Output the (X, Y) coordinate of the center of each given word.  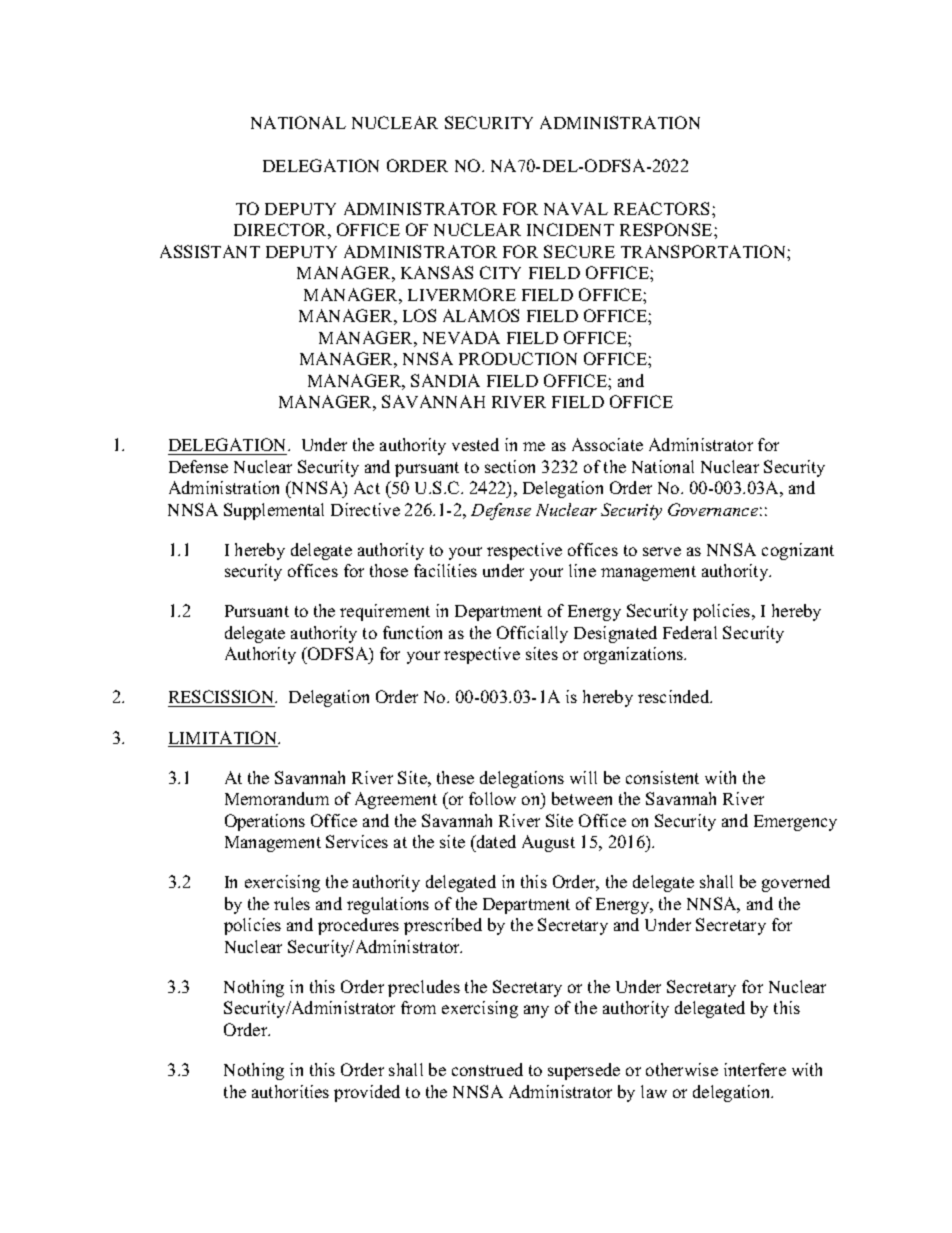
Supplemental (274, 511)
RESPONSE (667, 229)
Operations (265, 822)
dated (495, 841)
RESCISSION (222, 698)
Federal (690, 632)
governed (796, 883)
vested (475, 444)
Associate (607, 444)
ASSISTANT (210, 251)
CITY (500, 272)
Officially (532, 634)
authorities (290, 1091)
